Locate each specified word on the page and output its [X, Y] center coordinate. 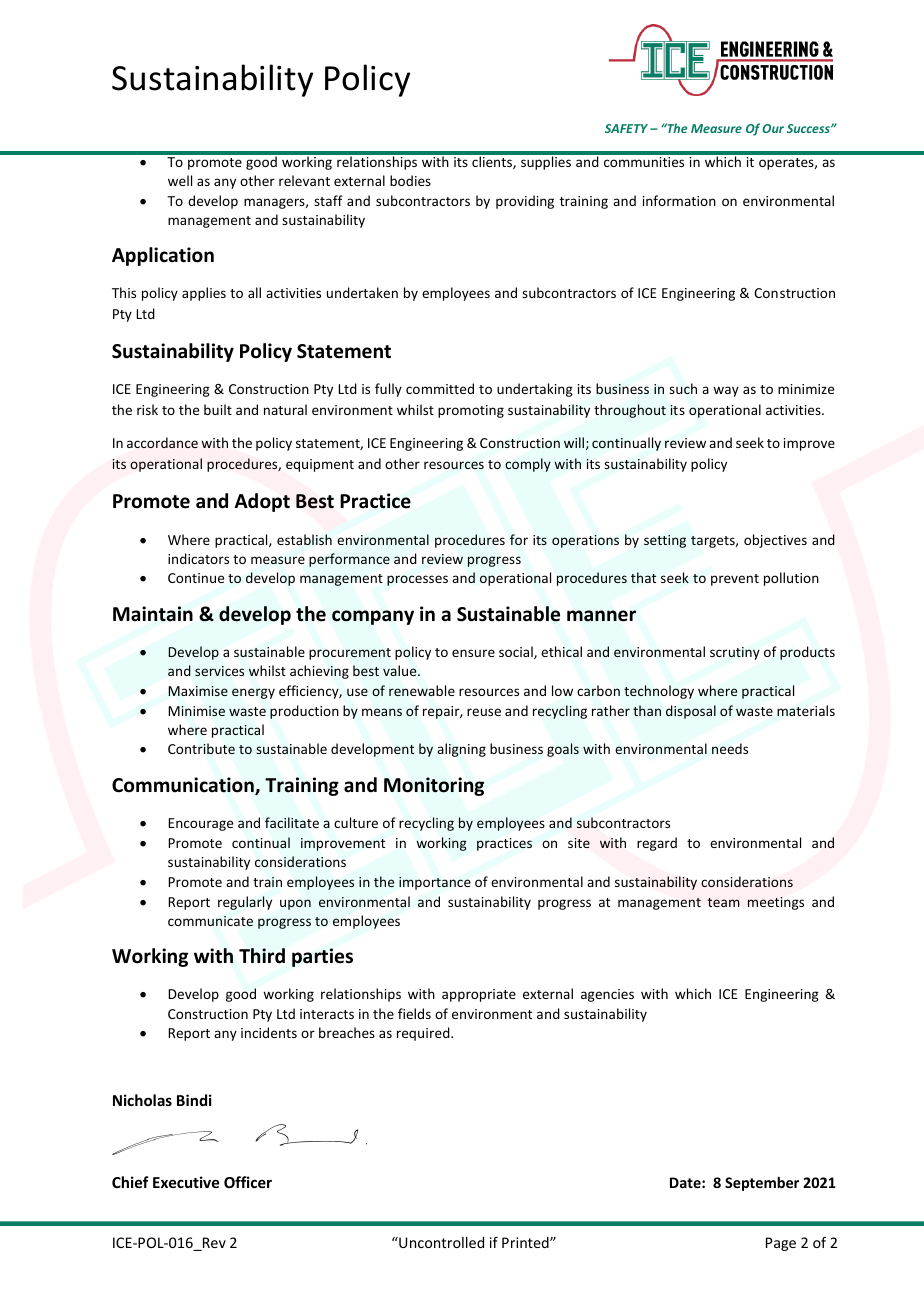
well [180, 180]
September [762, 1184]
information [679, 200]
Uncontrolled [440, 1242]
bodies [410, 180]
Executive [186, 1182]
